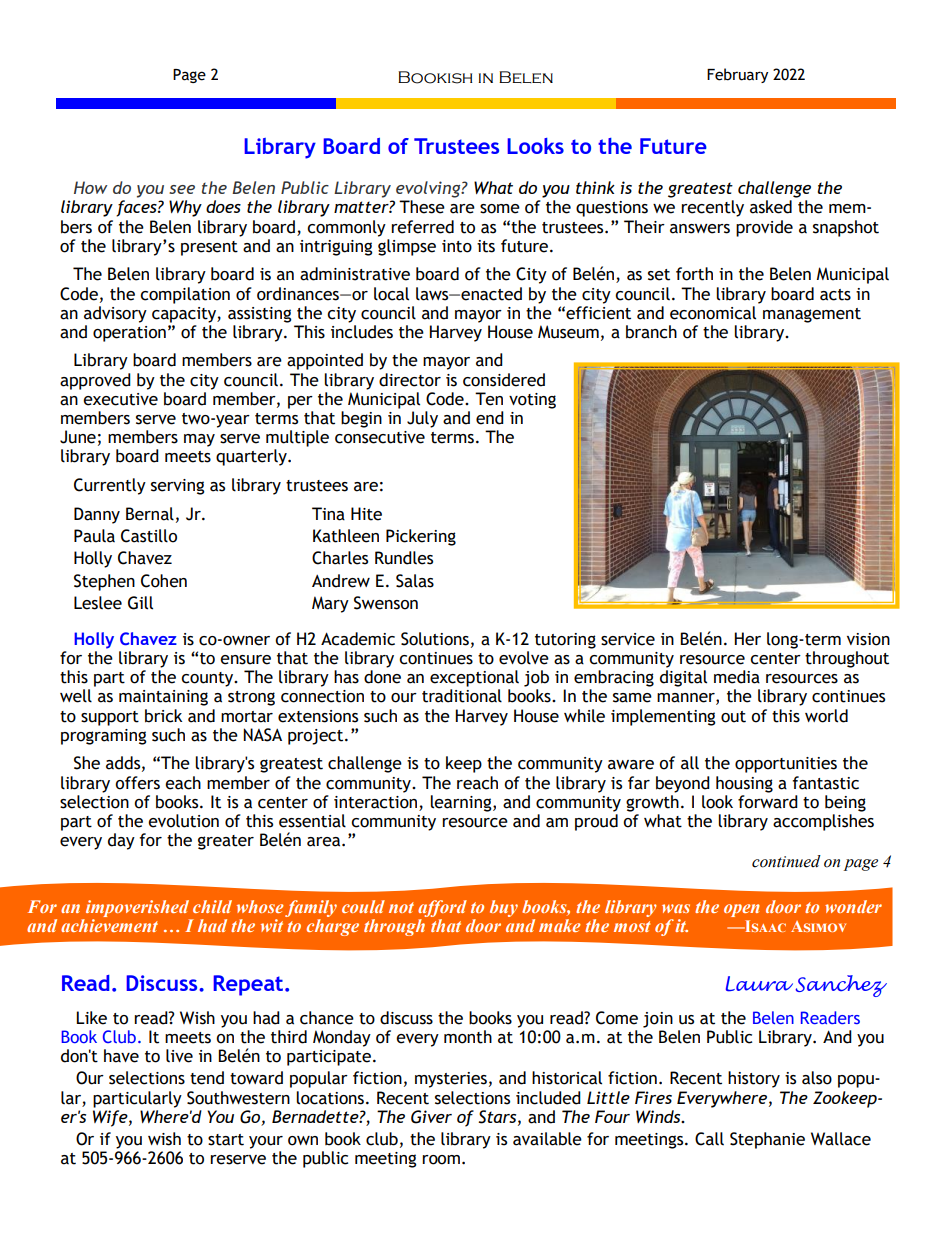  Describe the element at coordinates (182, 189) in the screenshot. I see `see` at that location.
